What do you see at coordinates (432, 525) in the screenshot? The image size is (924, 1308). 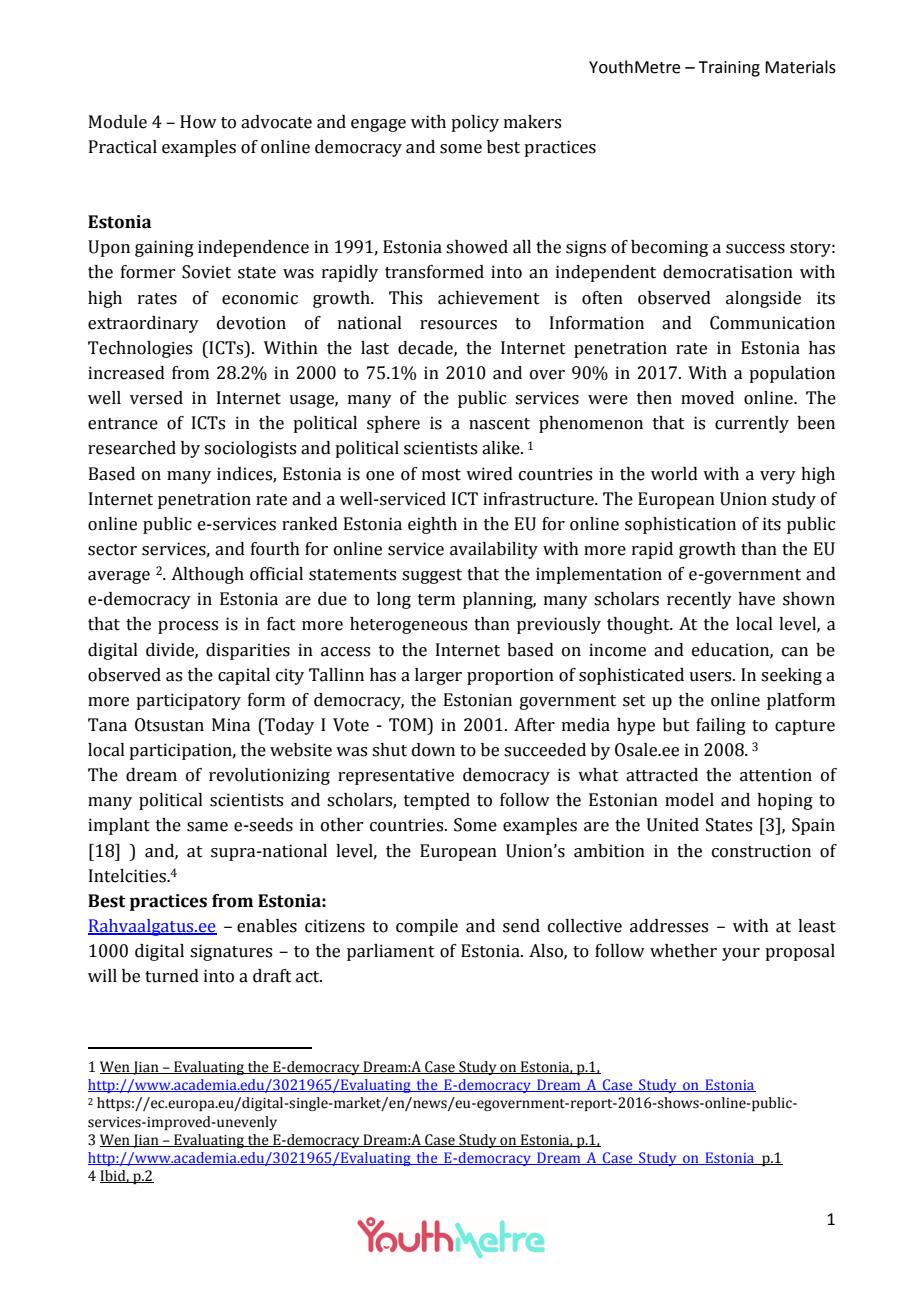 I see `eighth` at bounding box center [432, 525].
